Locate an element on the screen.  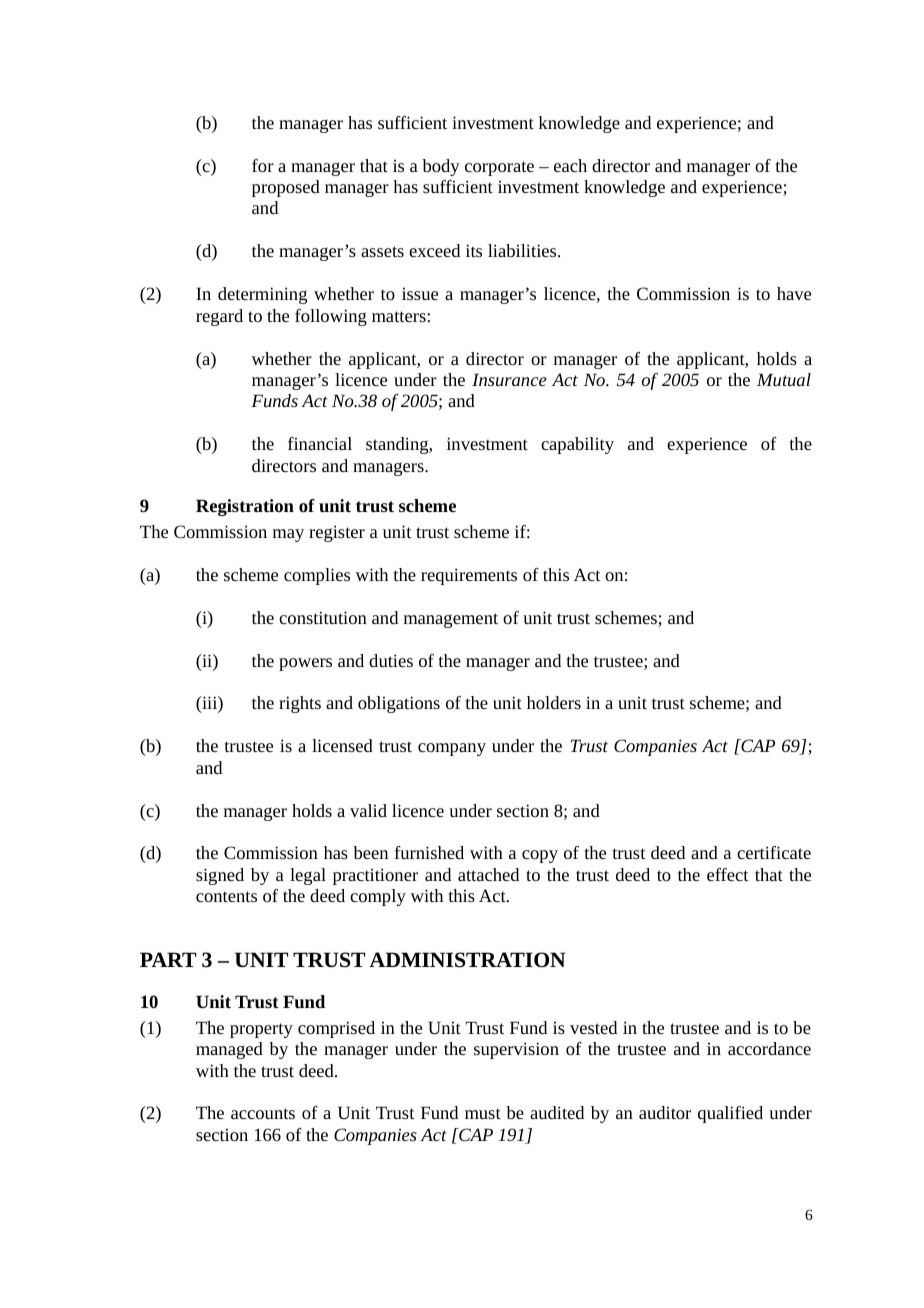
capability is located at coordinates (577, 445).
